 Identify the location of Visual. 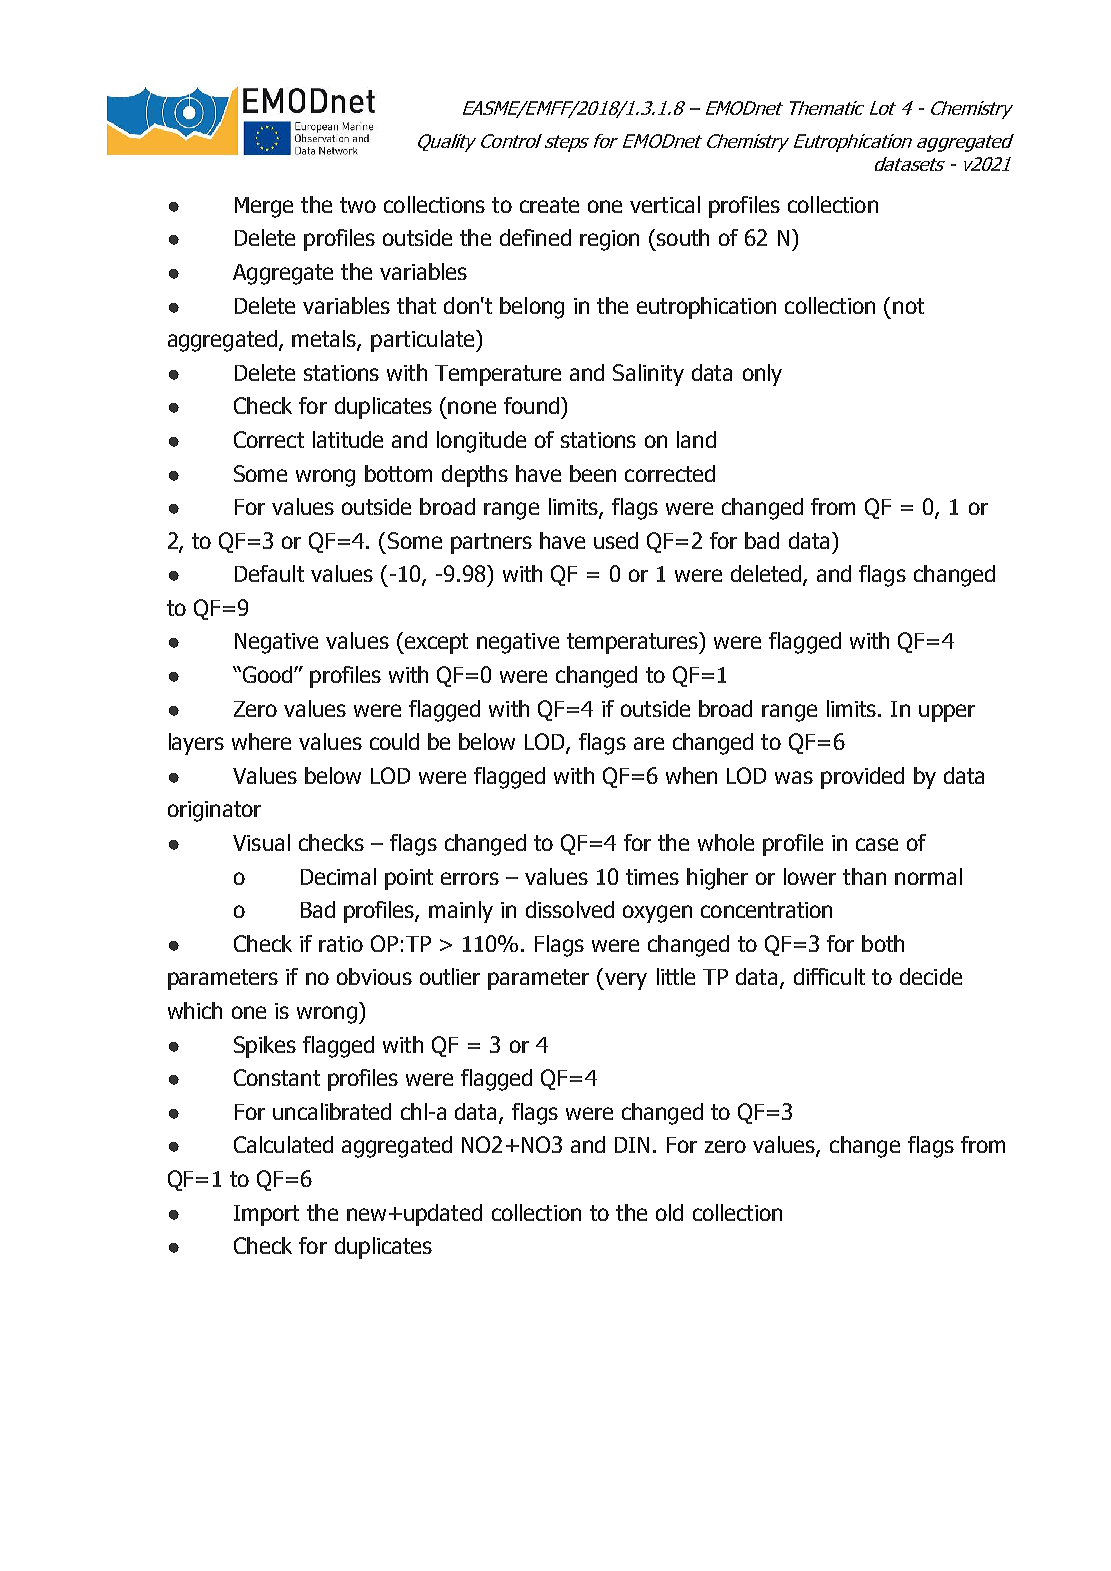
(261, 842).
